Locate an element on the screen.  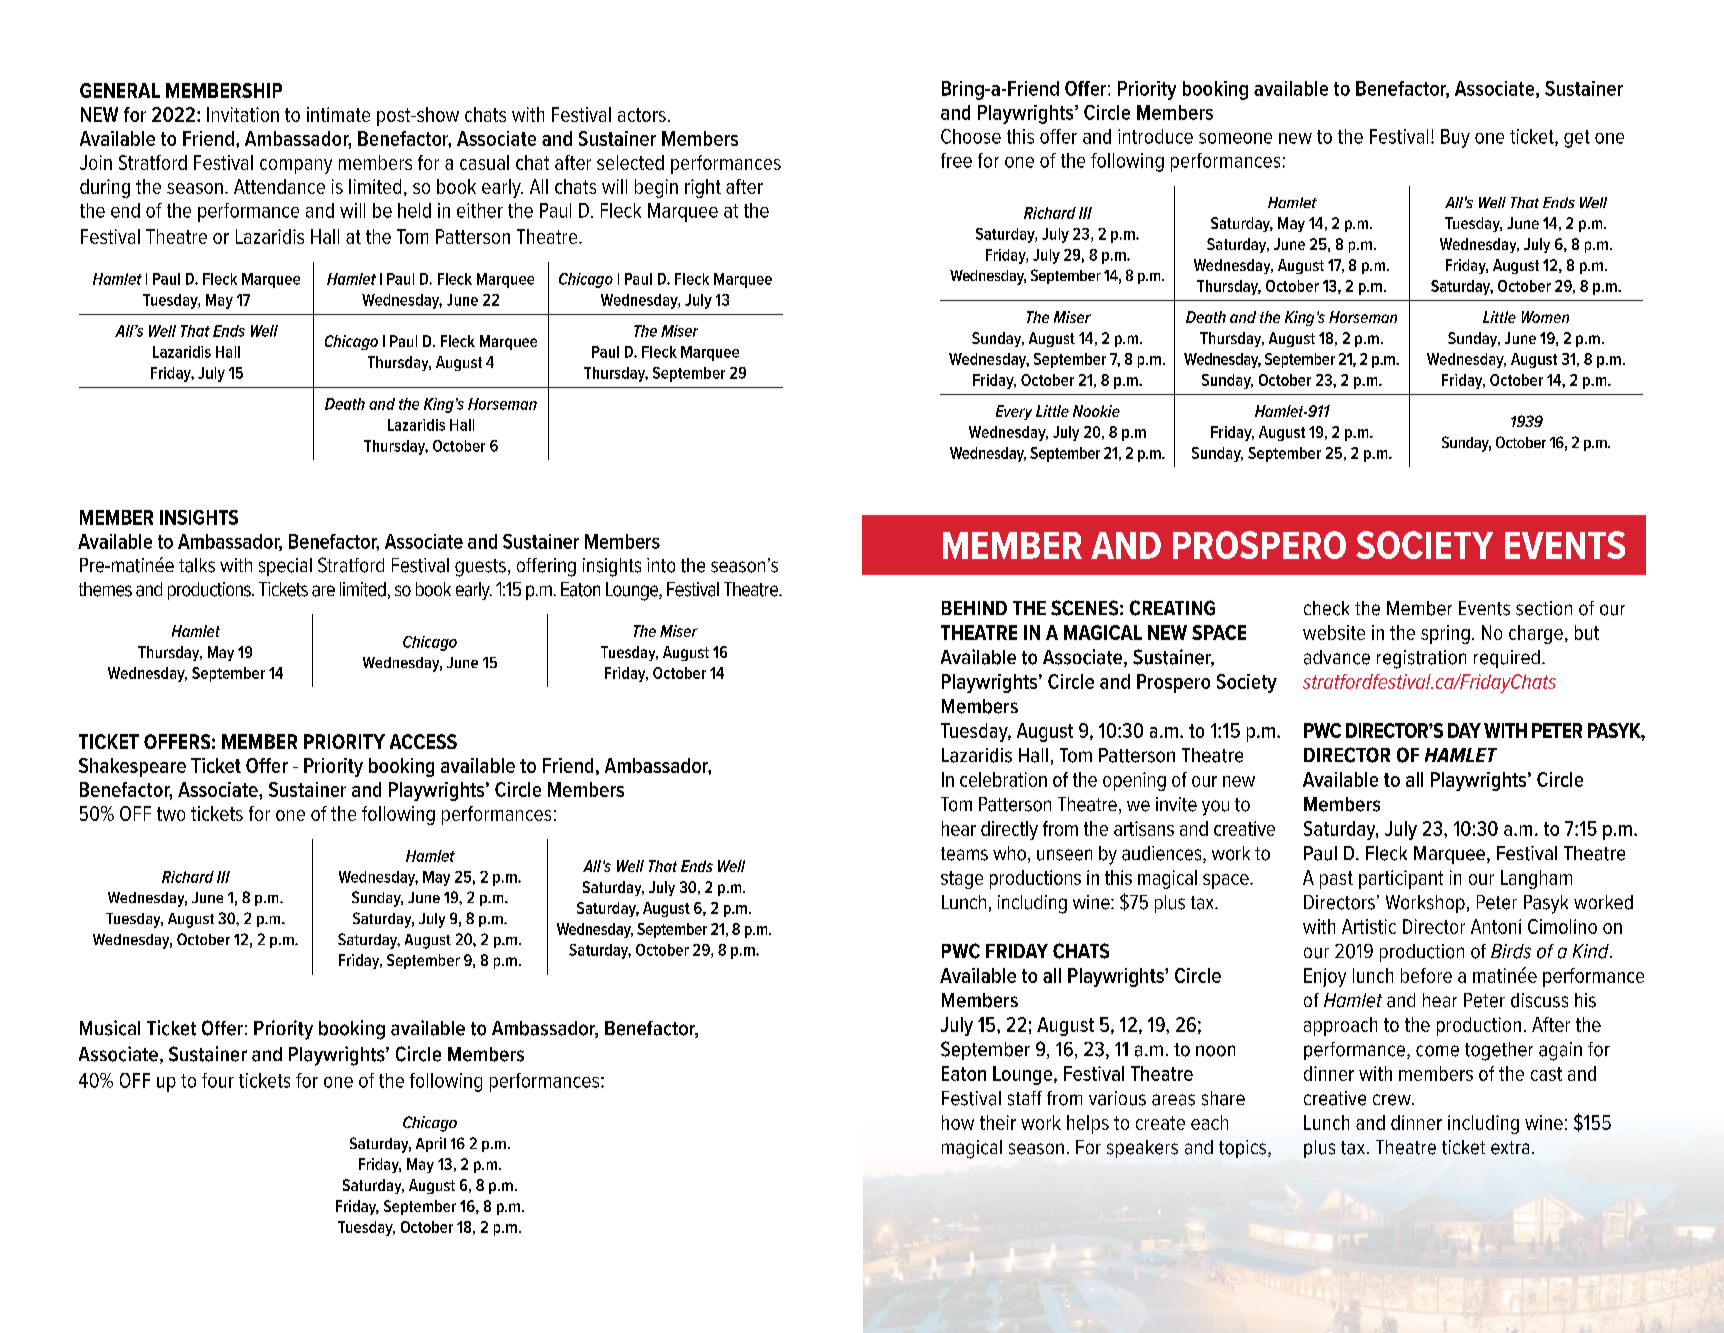
Invitation is located at coordinates (243, 114).
